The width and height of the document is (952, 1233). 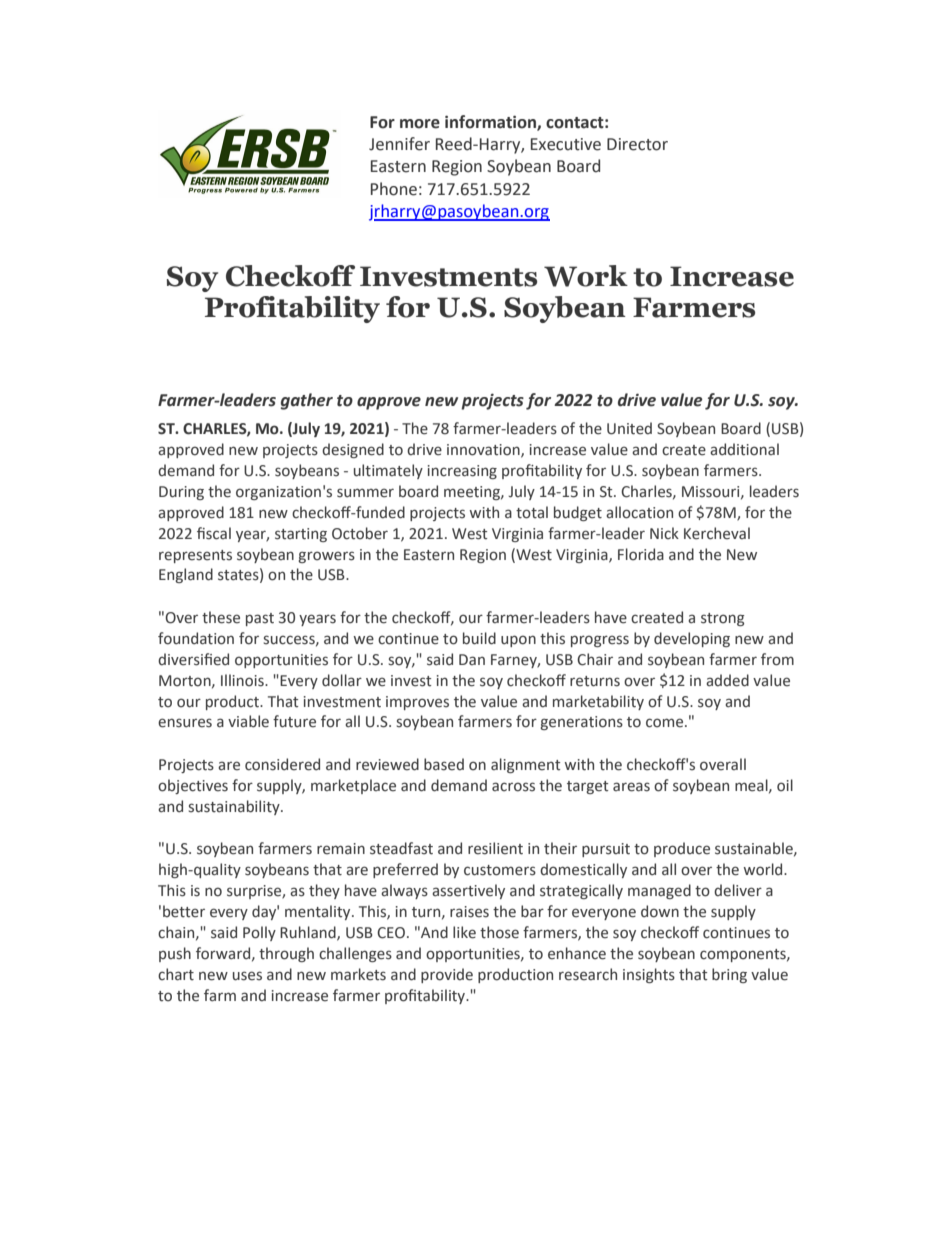 What do you see at coordinates (420, 124) in the document?
I see `more` at bounding box center [420, 124].
